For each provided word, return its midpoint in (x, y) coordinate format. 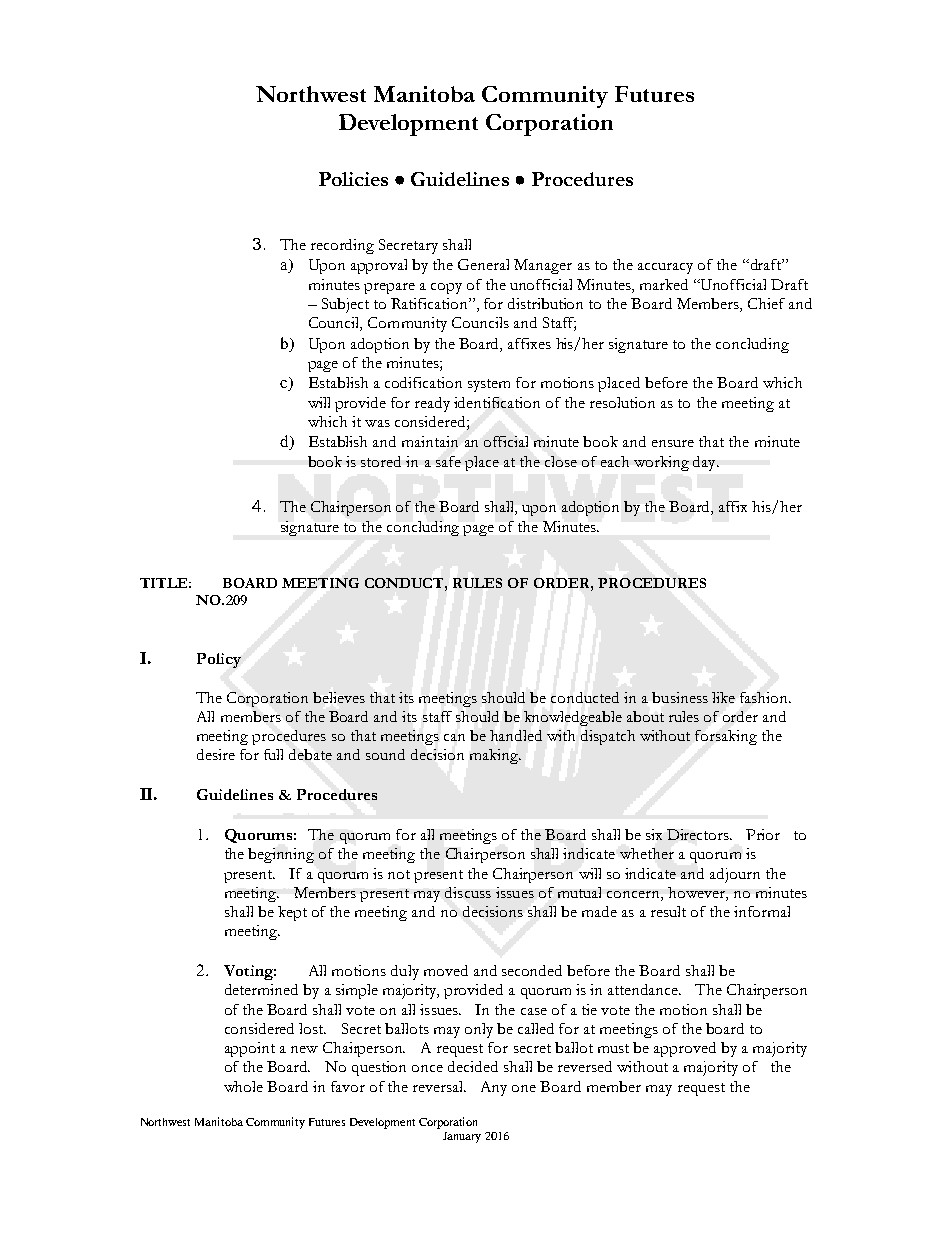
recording (342, 246)
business (680, 697)
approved (685, 1049)
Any (494, 1088)
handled (516, 735)
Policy (219, 660)
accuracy (665, 268)
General (483, 264)
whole (243, 1086)
